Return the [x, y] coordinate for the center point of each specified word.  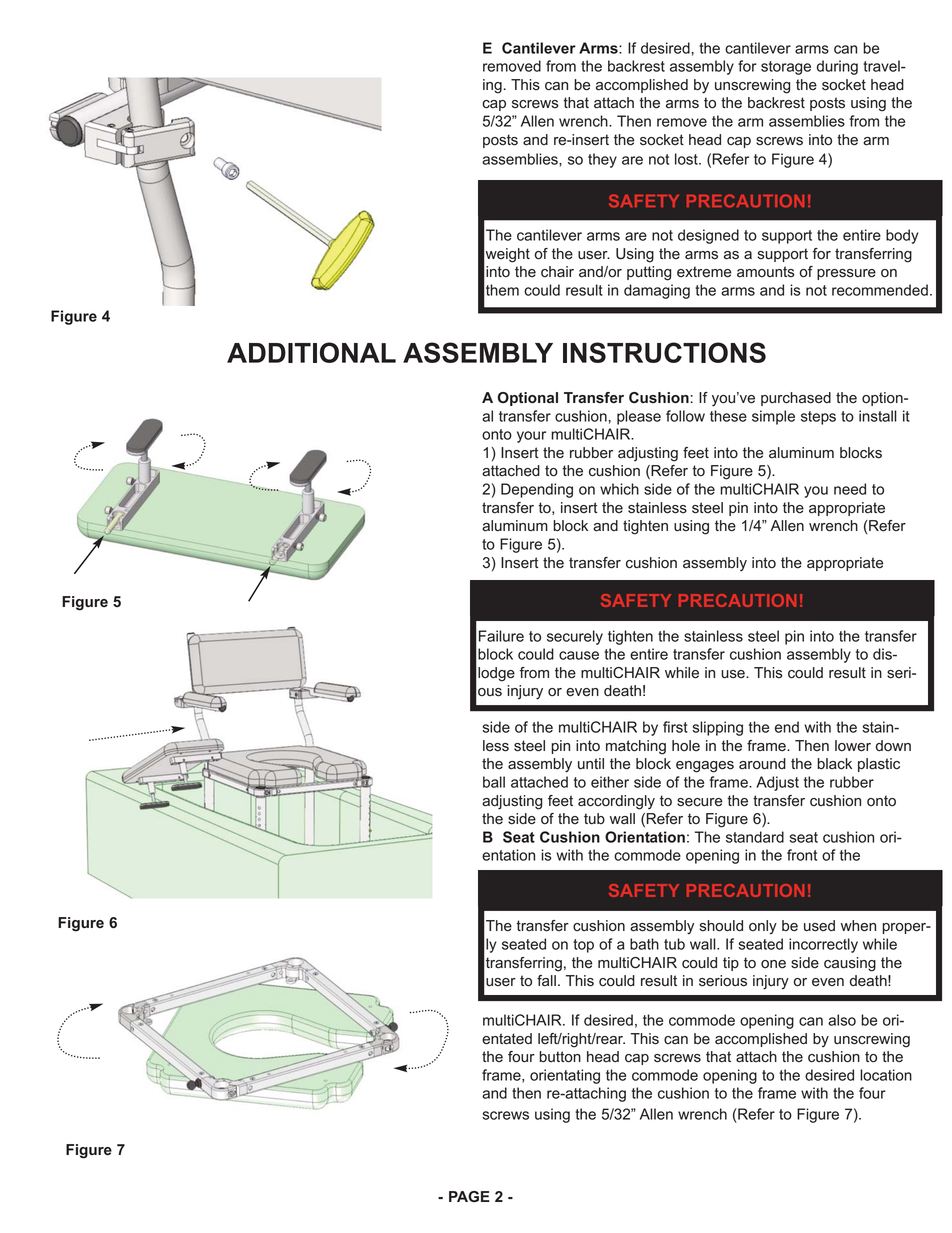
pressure [846, 274]
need [850, 489]
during [837, 67]
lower [853, 746]
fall [546, 981]
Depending [537, 490]
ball [494, 782]
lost [687, 159]
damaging [657, 291]
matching [636, 747]
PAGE [469, 1196]
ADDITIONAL [311, 352]
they [602, 160]
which [619, 489]
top [583, 946]
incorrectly [823, 945]
